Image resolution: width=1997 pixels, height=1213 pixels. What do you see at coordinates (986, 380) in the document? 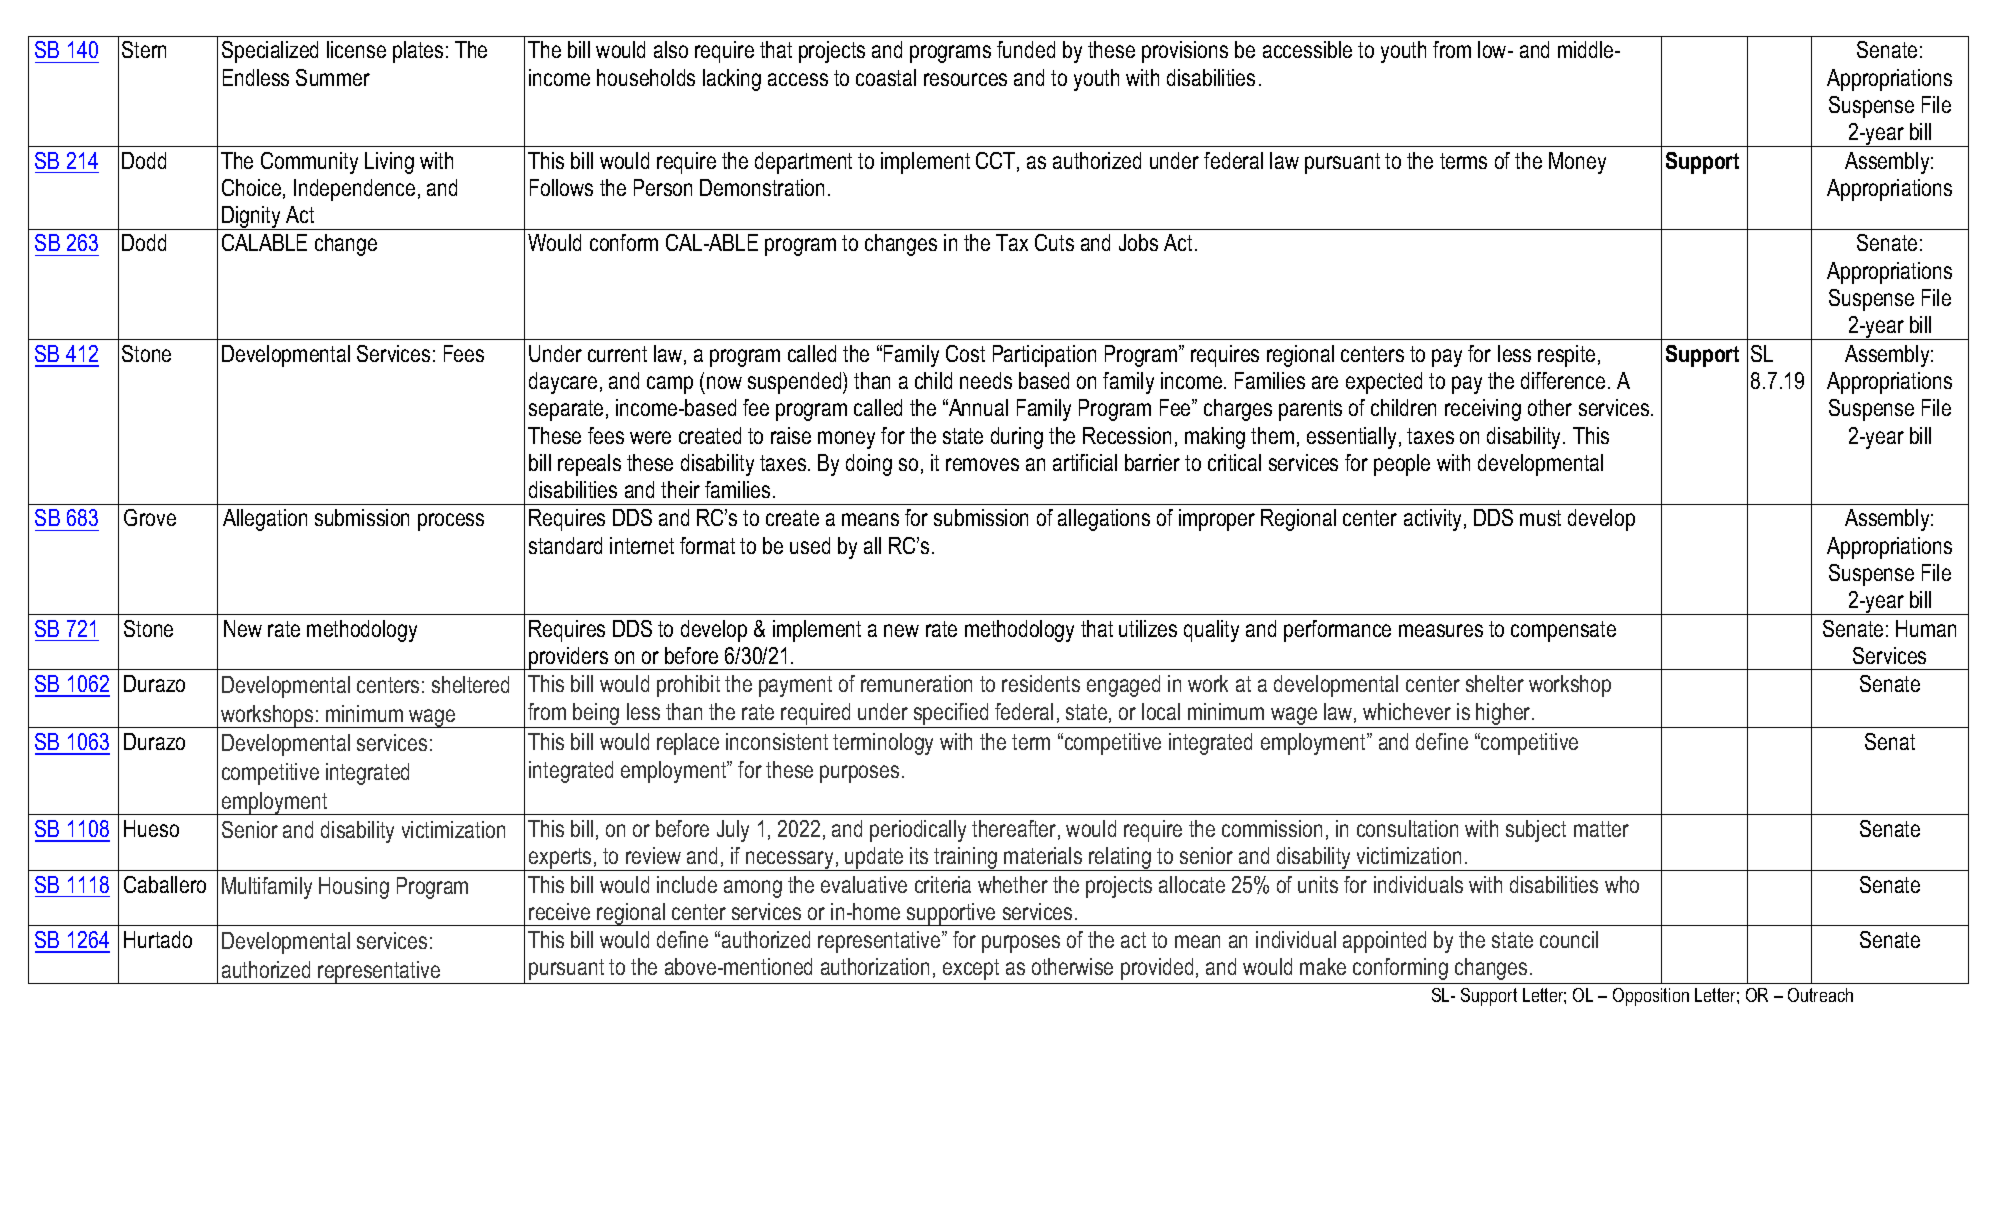
I see `needs` at bounding box center [986, 380].
